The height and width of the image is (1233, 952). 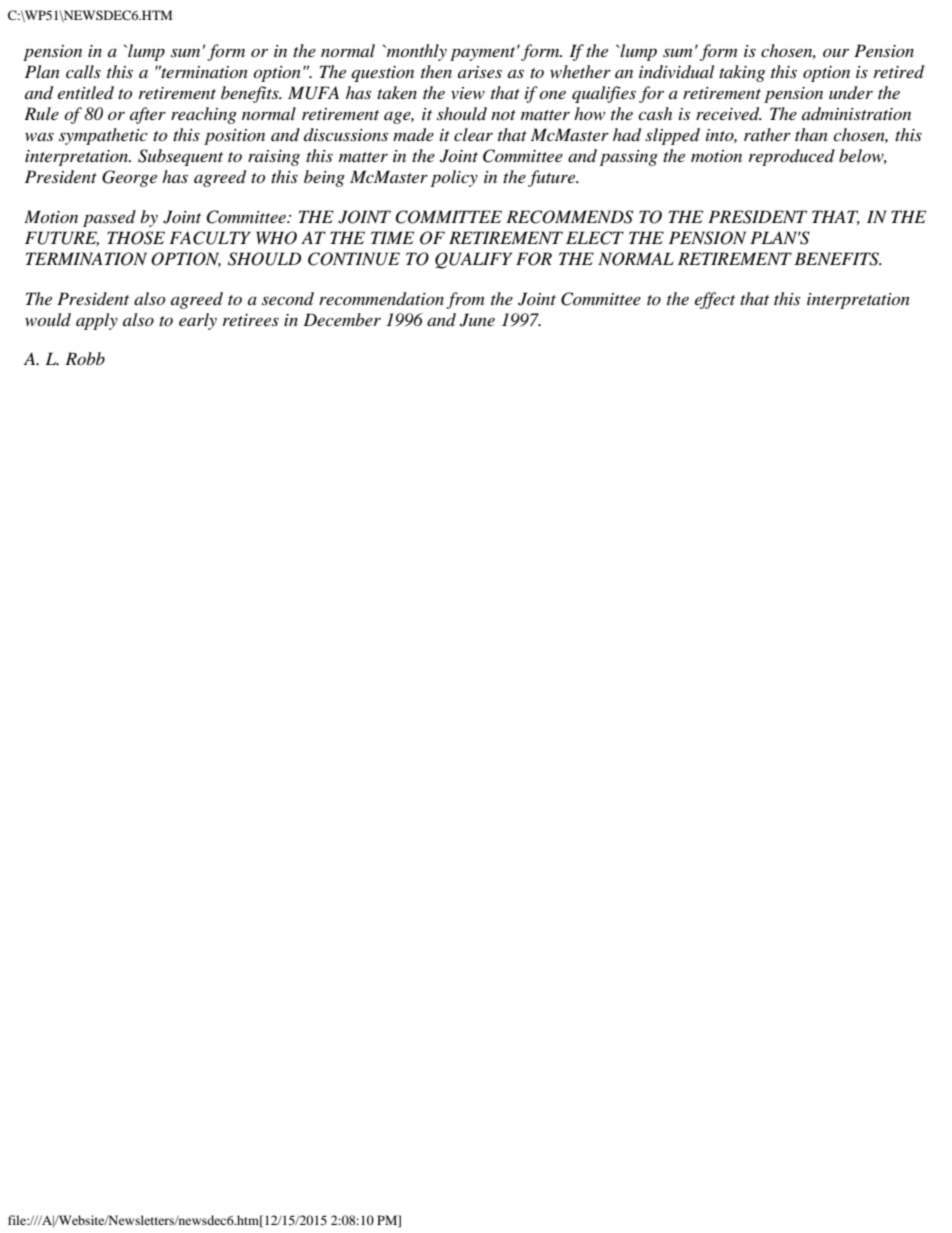 I want to click on calls, so click(x=83, y=71).
